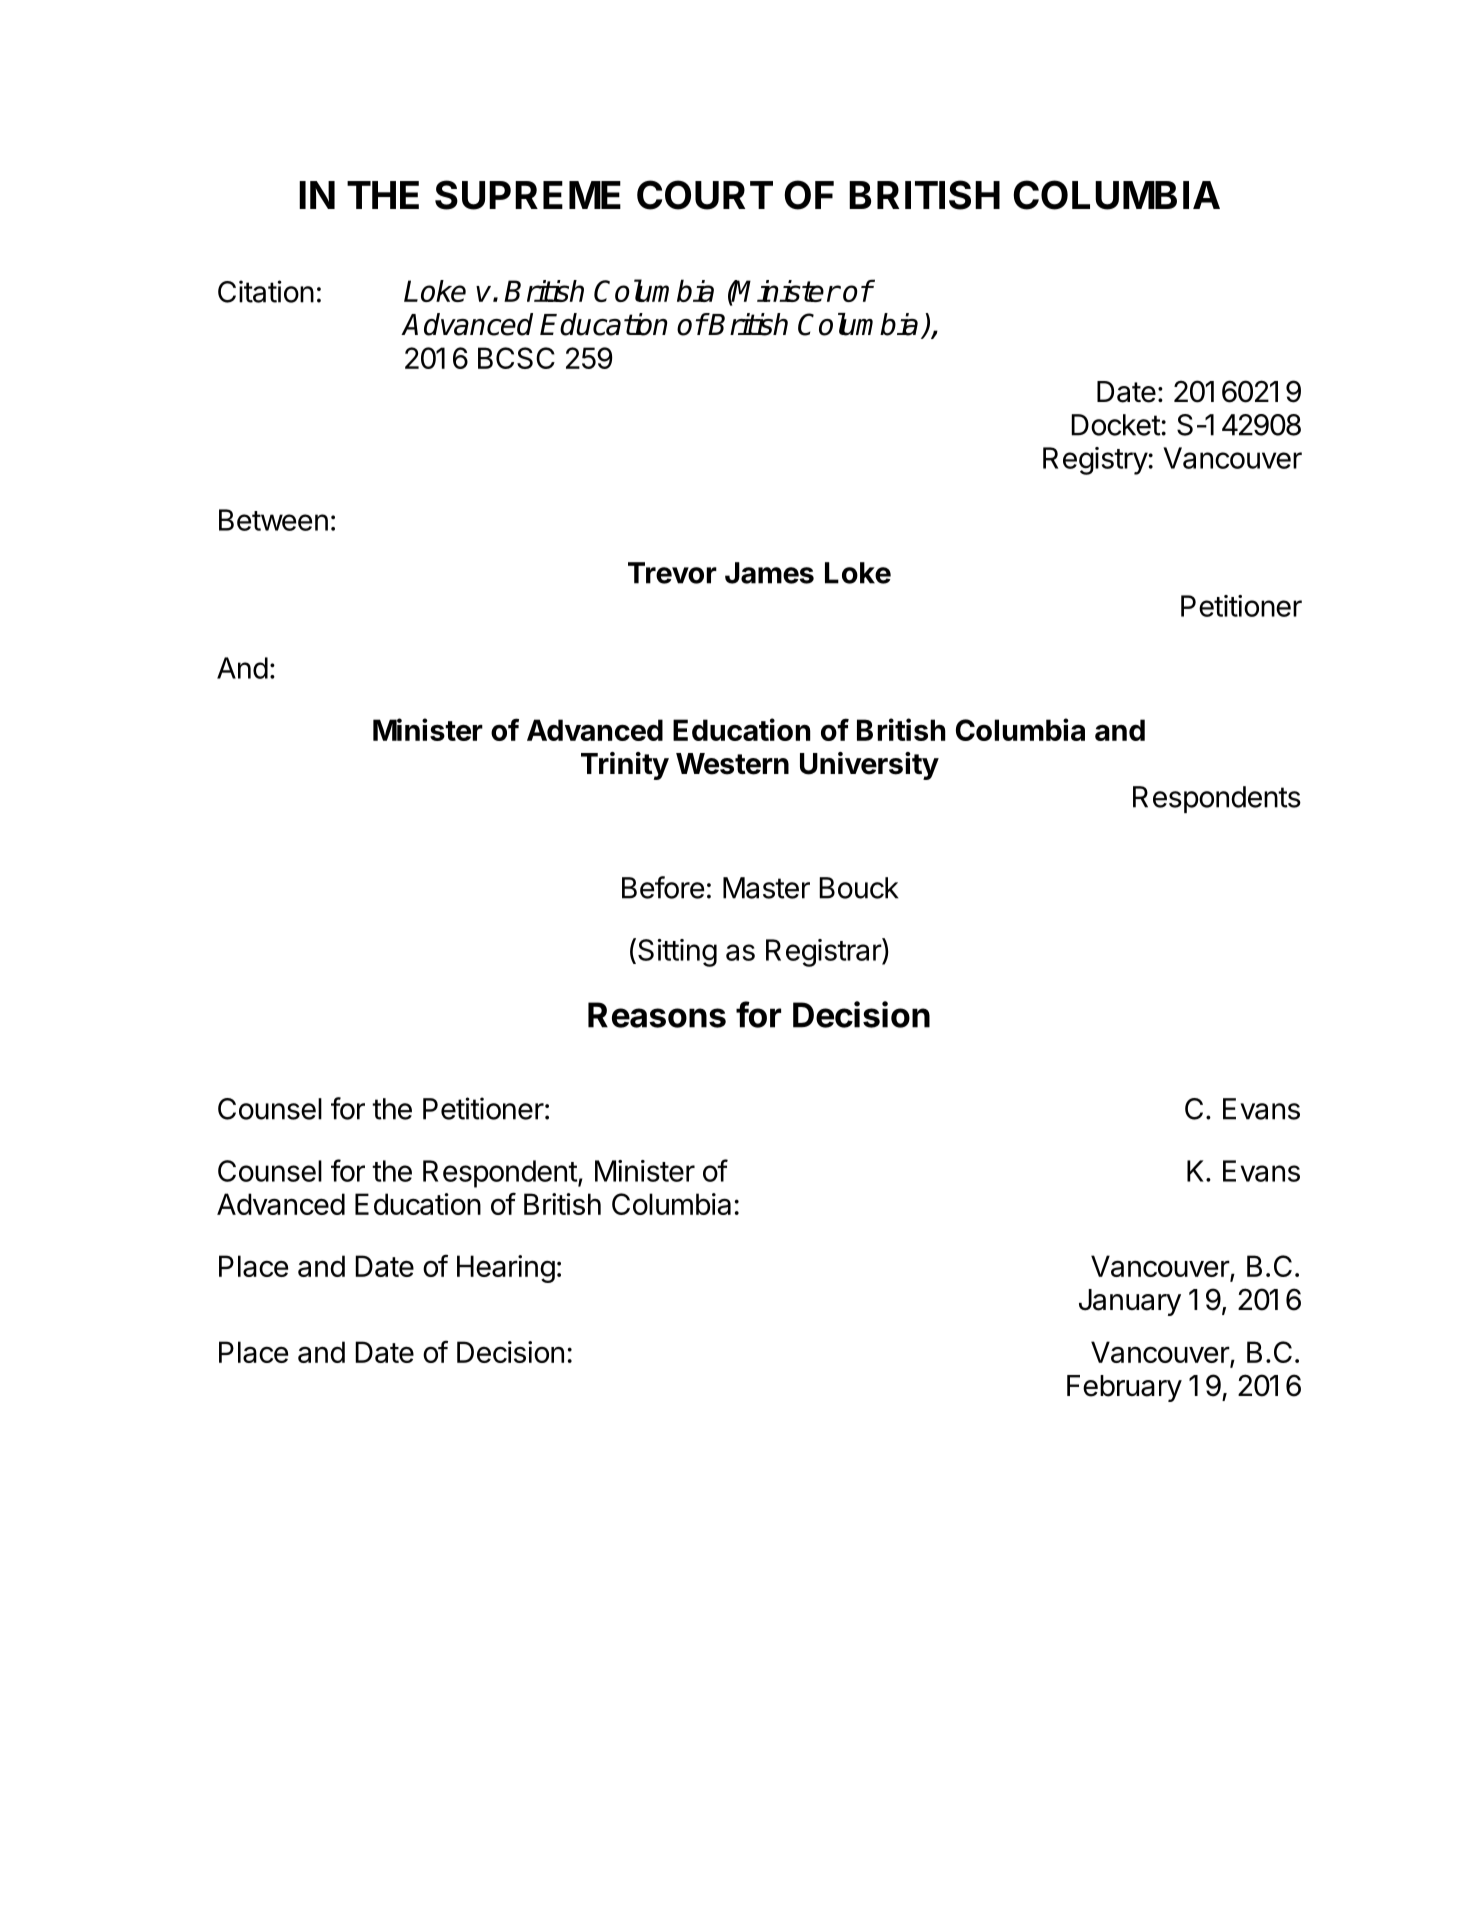 The height and width of the screenshot is (1908, 1474). Describe the element at coordinates (266, 291) in the screenshot. I see `Citation` at that location.
